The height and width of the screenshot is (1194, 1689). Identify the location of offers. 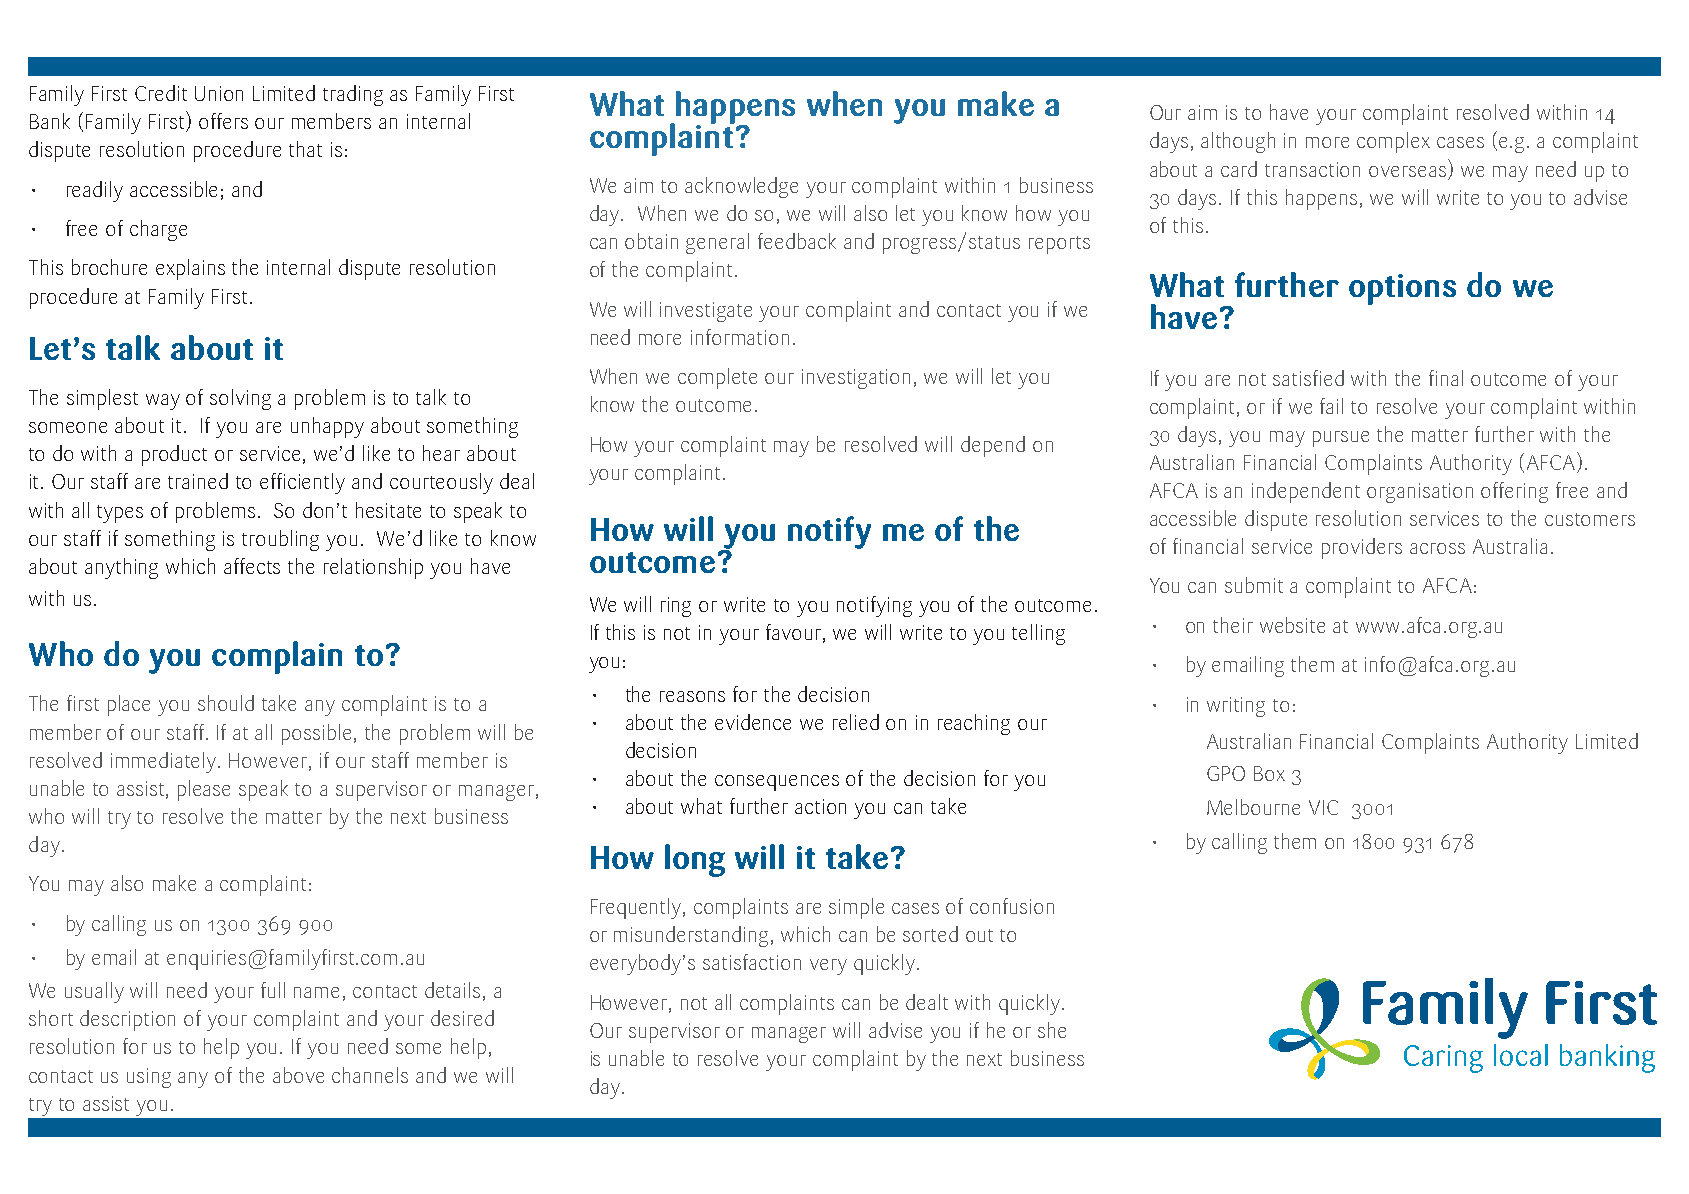
(223, 121).
